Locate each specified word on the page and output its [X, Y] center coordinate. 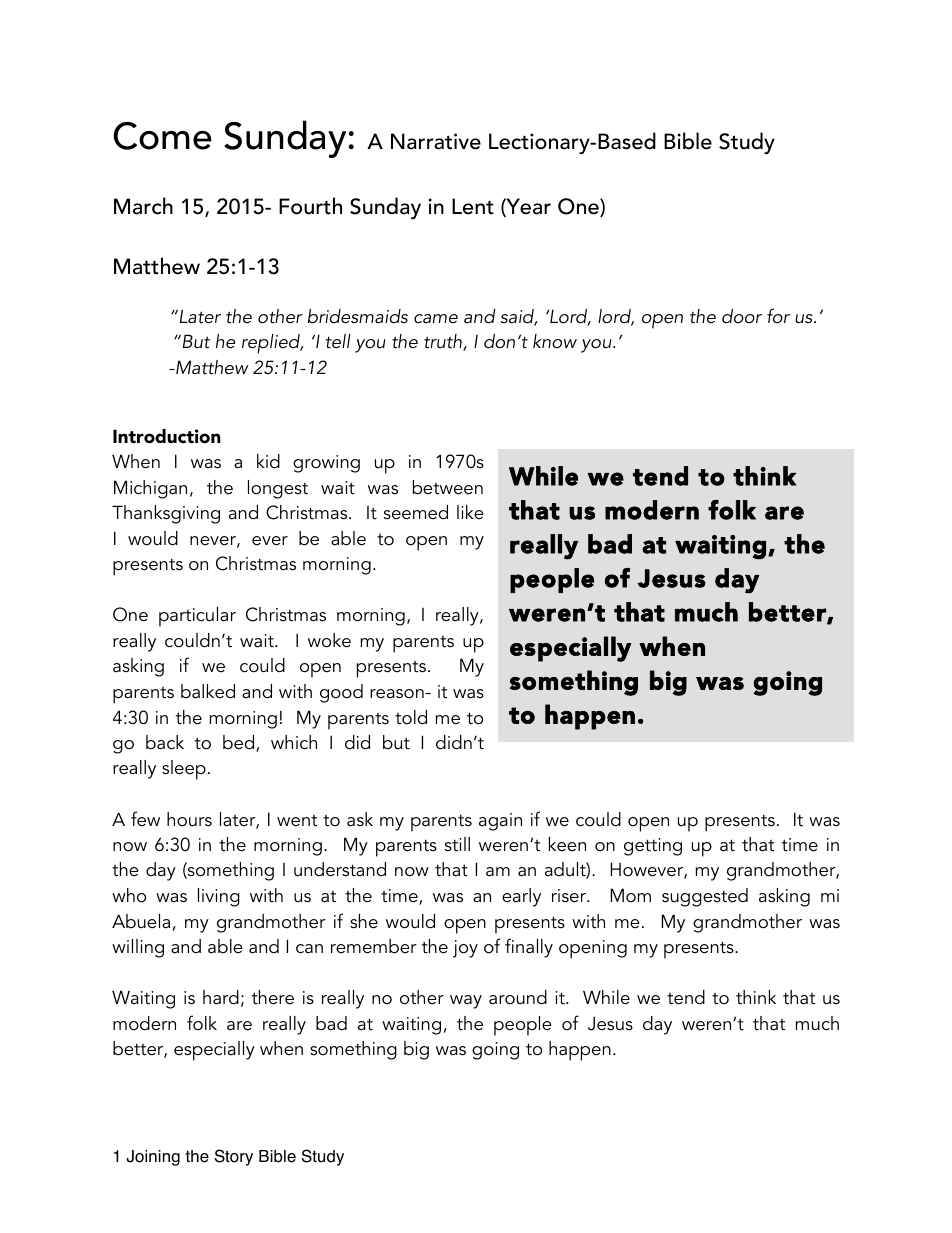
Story [234, 1157]
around [518, 997]
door [742, 316]
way [466, 1002]
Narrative [436, 141]
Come [162, 136]
